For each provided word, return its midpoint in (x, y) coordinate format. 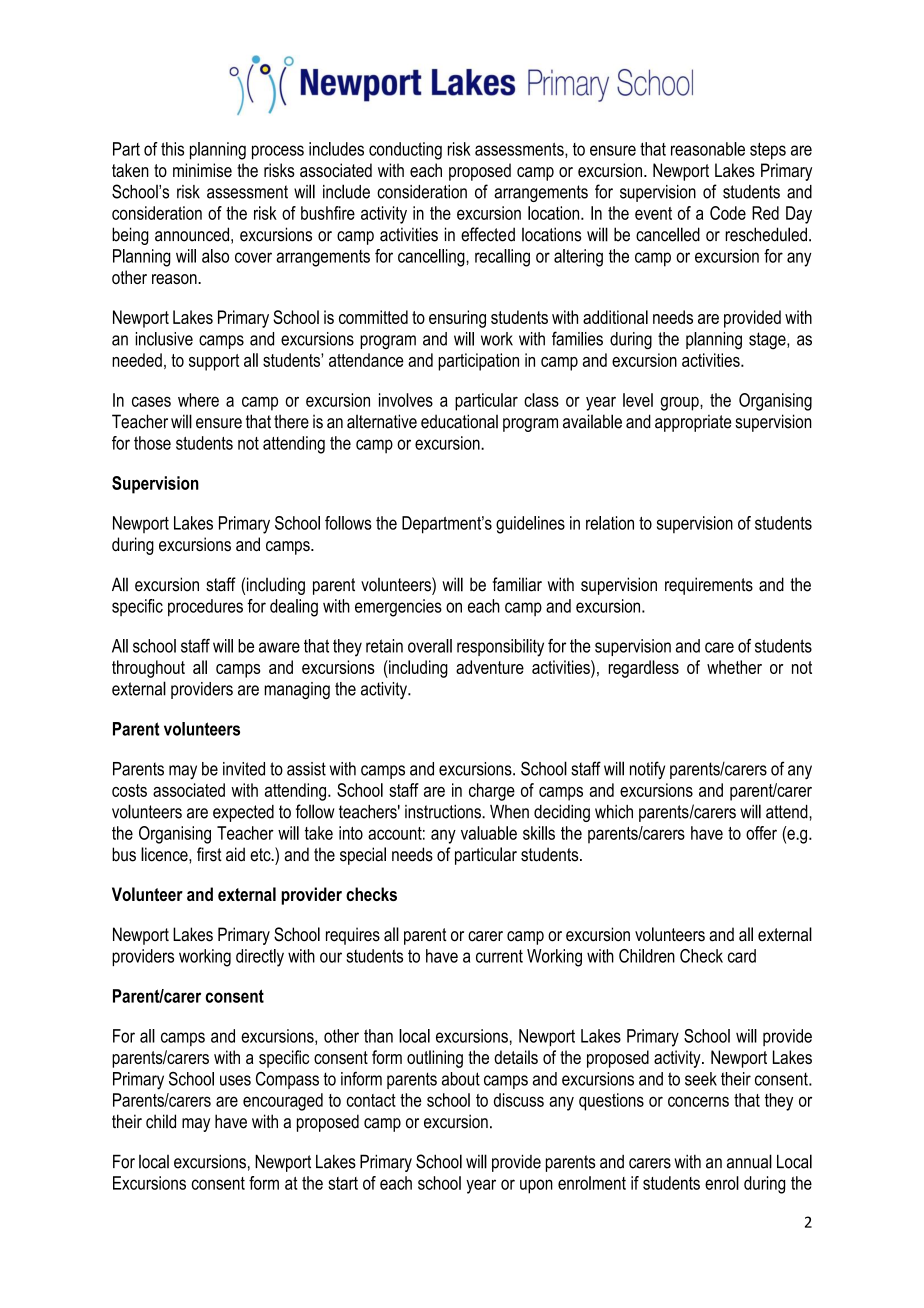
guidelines (530, 525)
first (209, 854)
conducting (405, 151)
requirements (709, 586)
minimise (202, 170)
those (152, 443)
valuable (489, 833)
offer (761, 833)
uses (235, 1080)
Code (728, 213)
